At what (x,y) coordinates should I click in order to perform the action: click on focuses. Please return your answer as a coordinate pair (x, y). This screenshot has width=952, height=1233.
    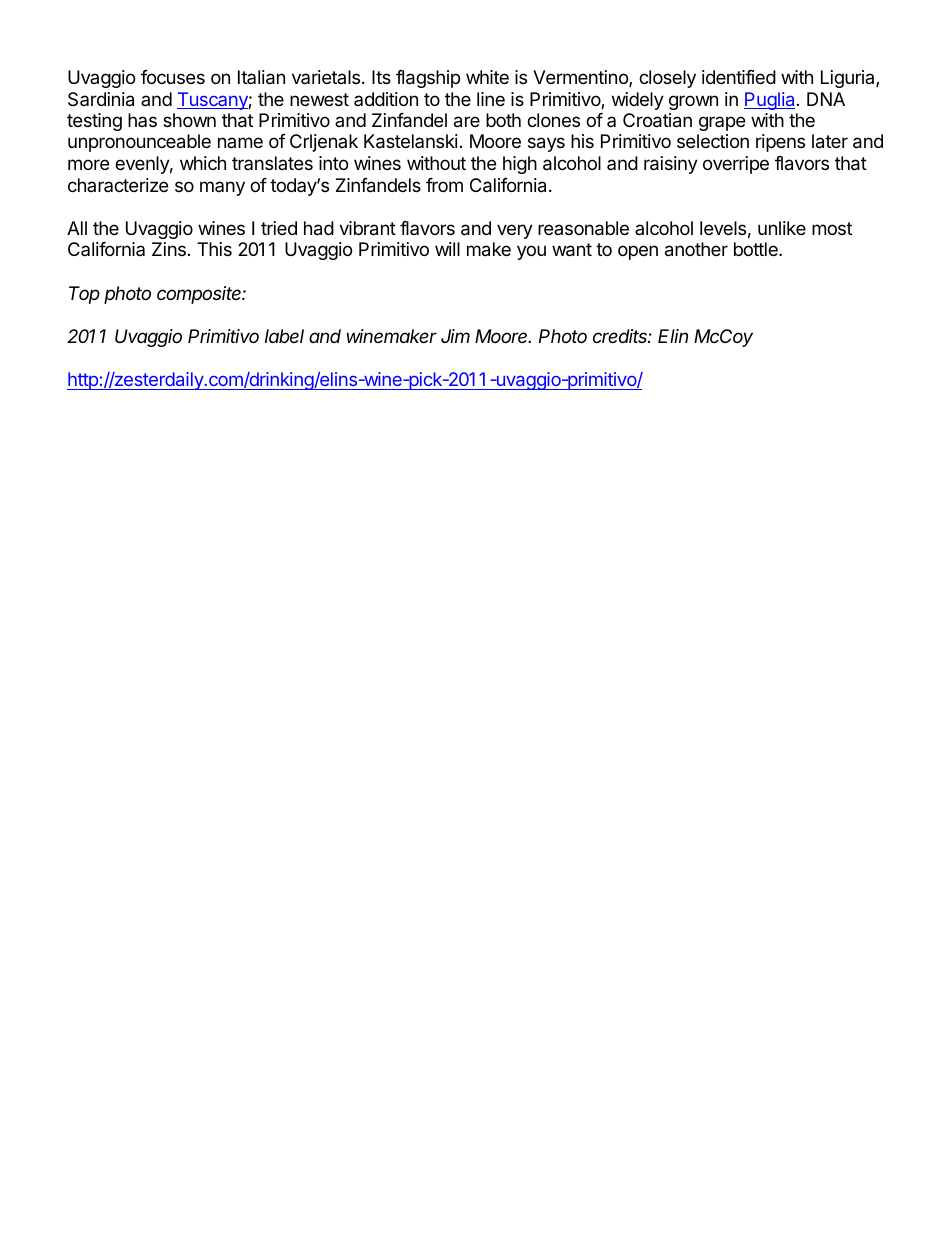
    Looking at the image, I should click on (173, 77).
